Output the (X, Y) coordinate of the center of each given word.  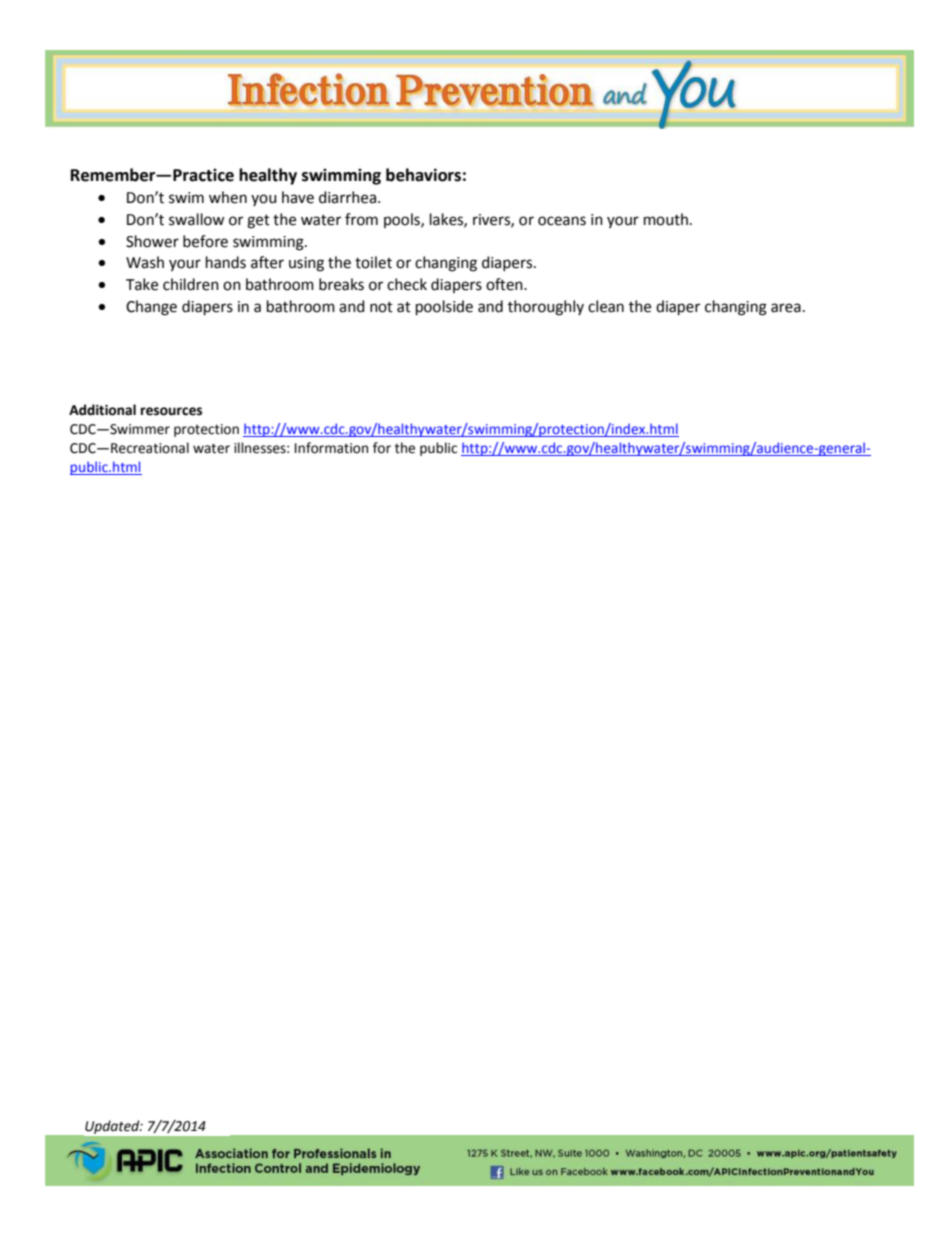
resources (171, 411)
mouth (666, 219)
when (228, 197)
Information (331, 448)
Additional (102, 410)
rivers (492, 220)
